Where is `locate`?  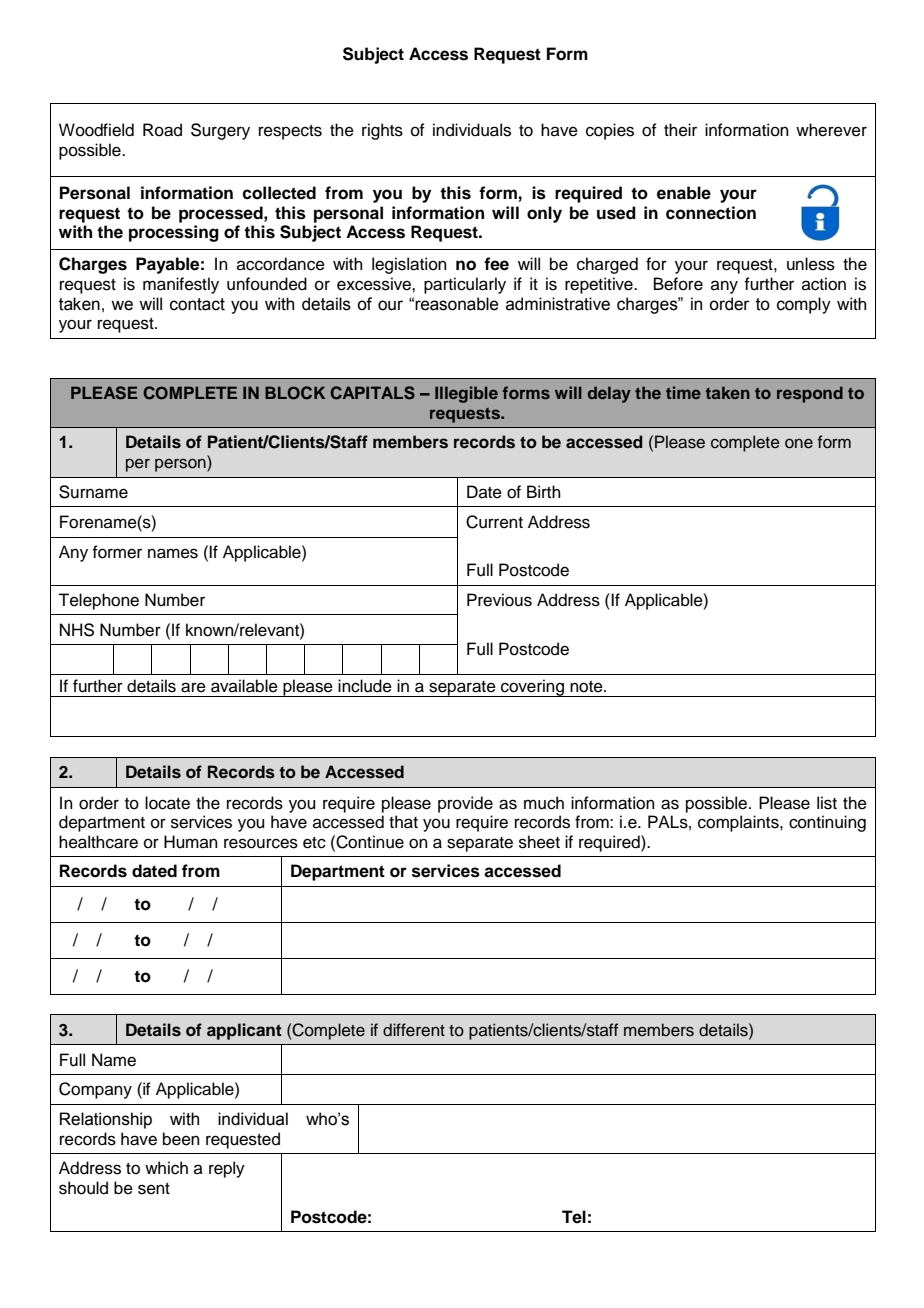 locate is located at coordinates (167, 803).
